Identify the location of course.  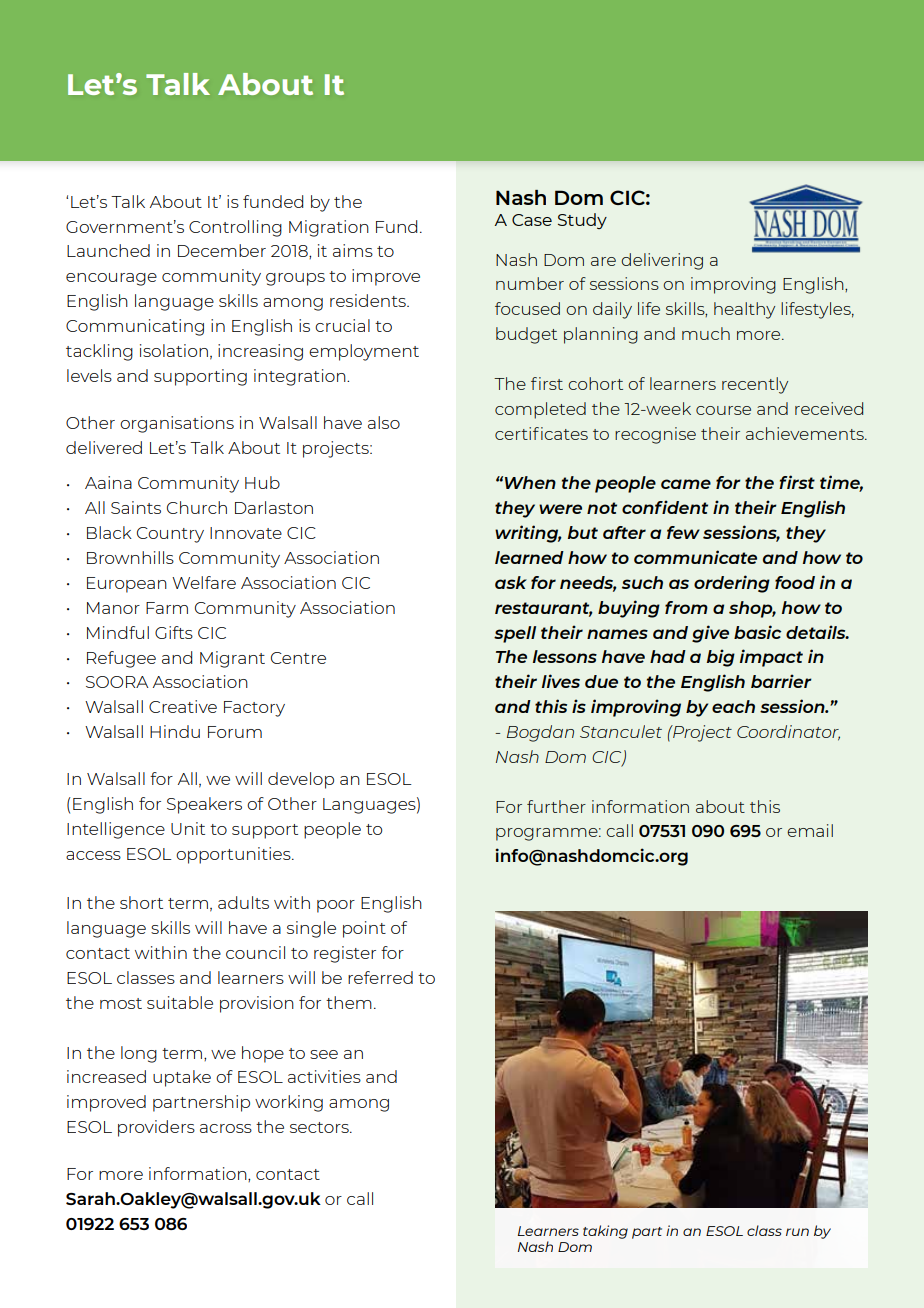
(723, 410).
